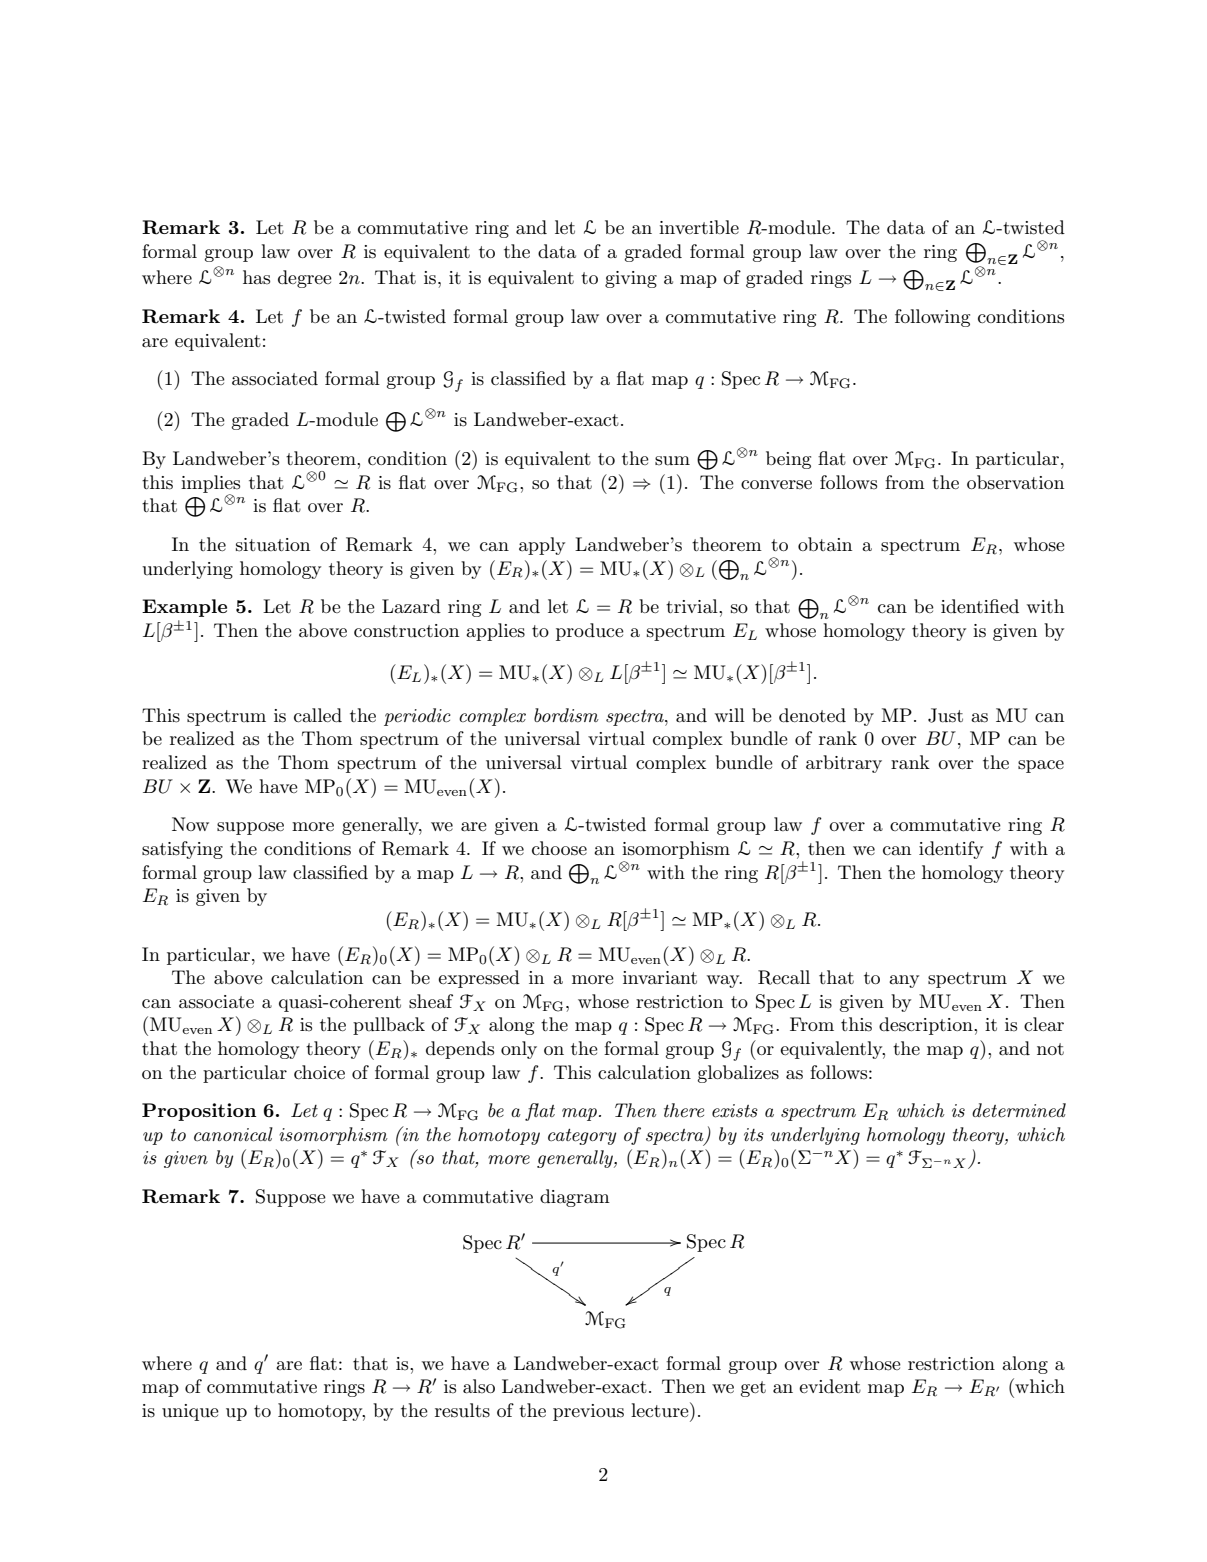 Image resolution: width=1207 pixels, height=1562 pixels. What do you see at coordinates (932, 318) in the screenshot?
I see `following` at bounding box center [932, 318].
